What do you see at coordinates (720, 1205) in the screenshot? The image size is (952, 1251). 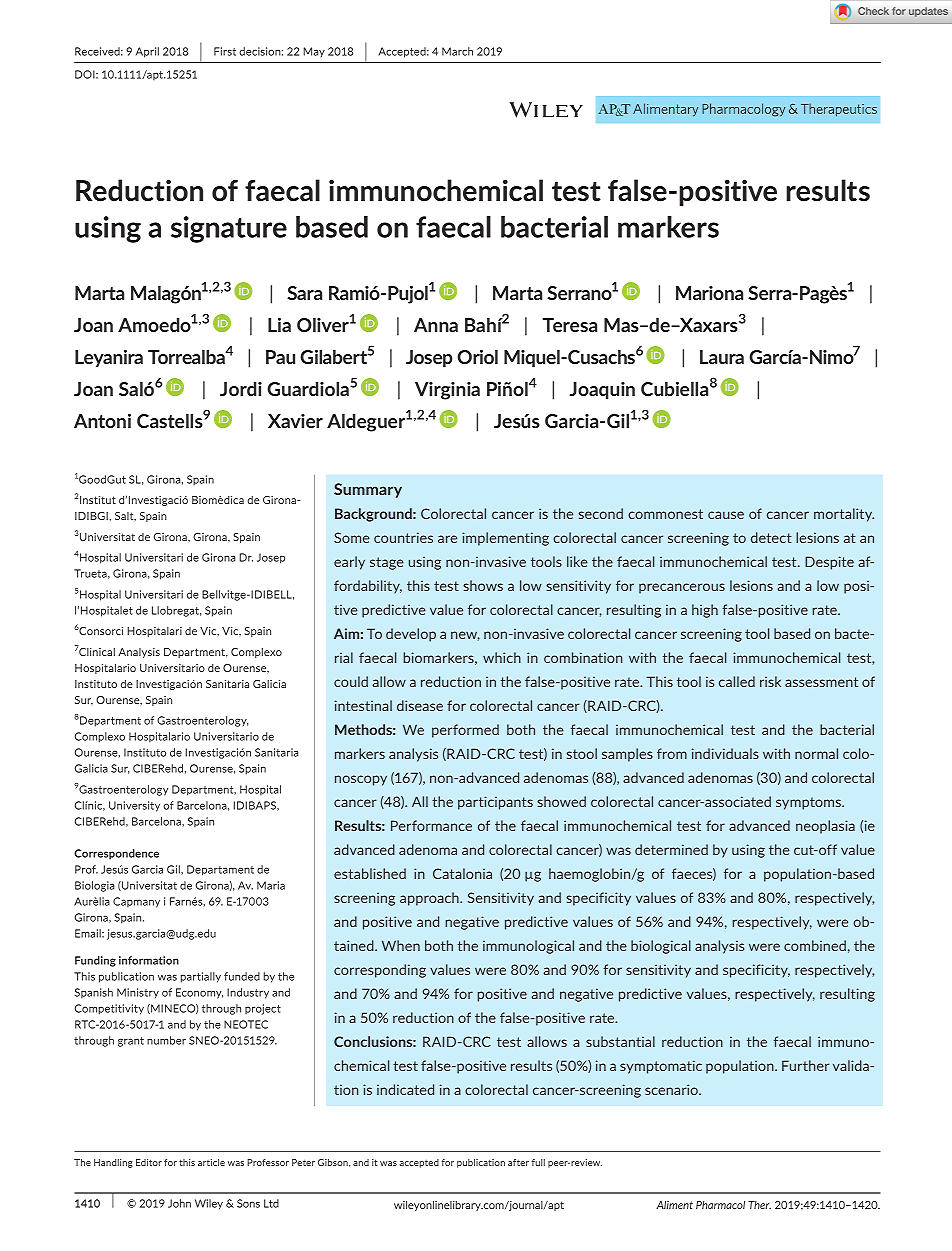 I see `Pharmacol` at bounding box center [720, 1205].
